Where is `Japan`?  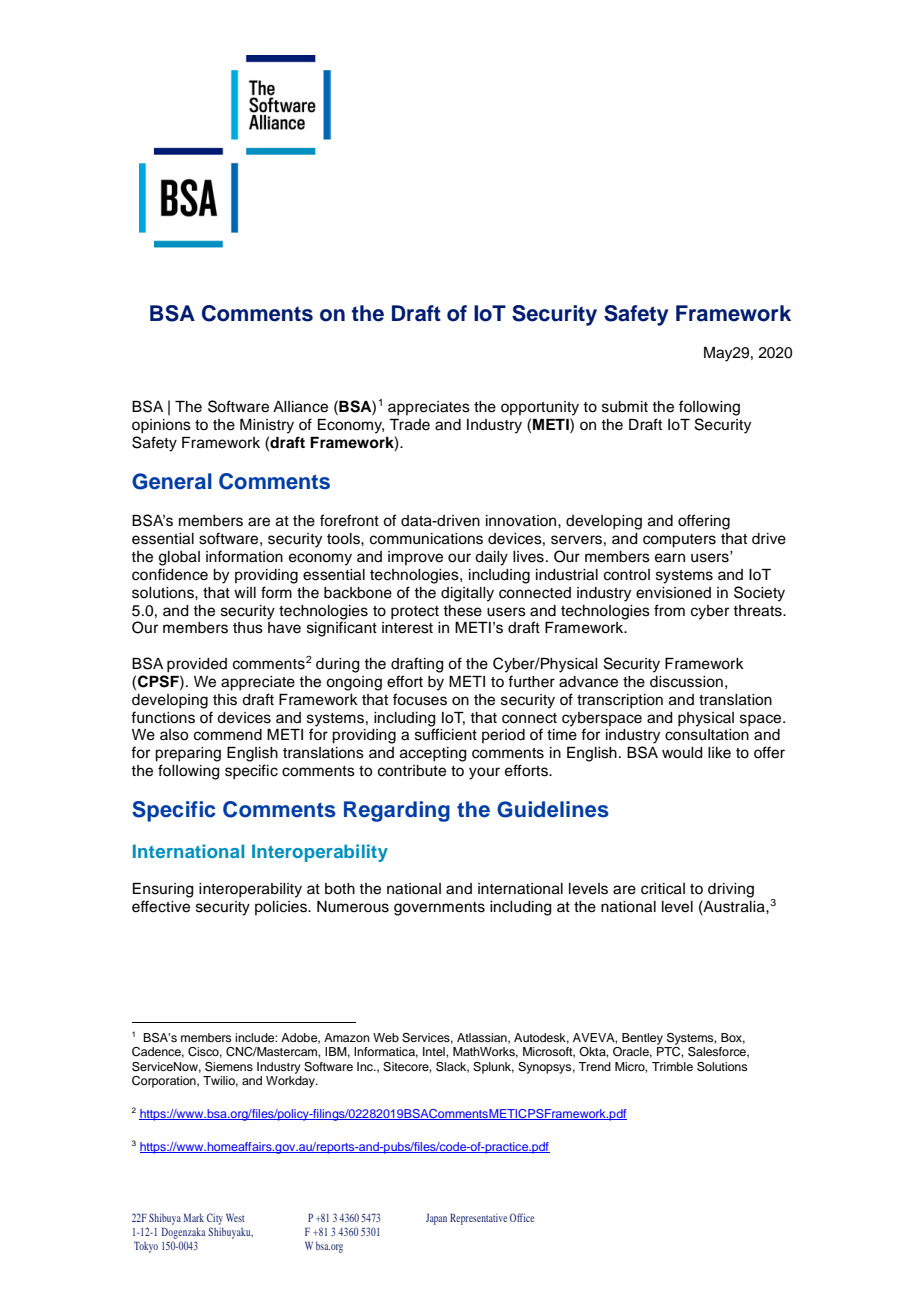
Japan is located at coordinates (436, 1219).
